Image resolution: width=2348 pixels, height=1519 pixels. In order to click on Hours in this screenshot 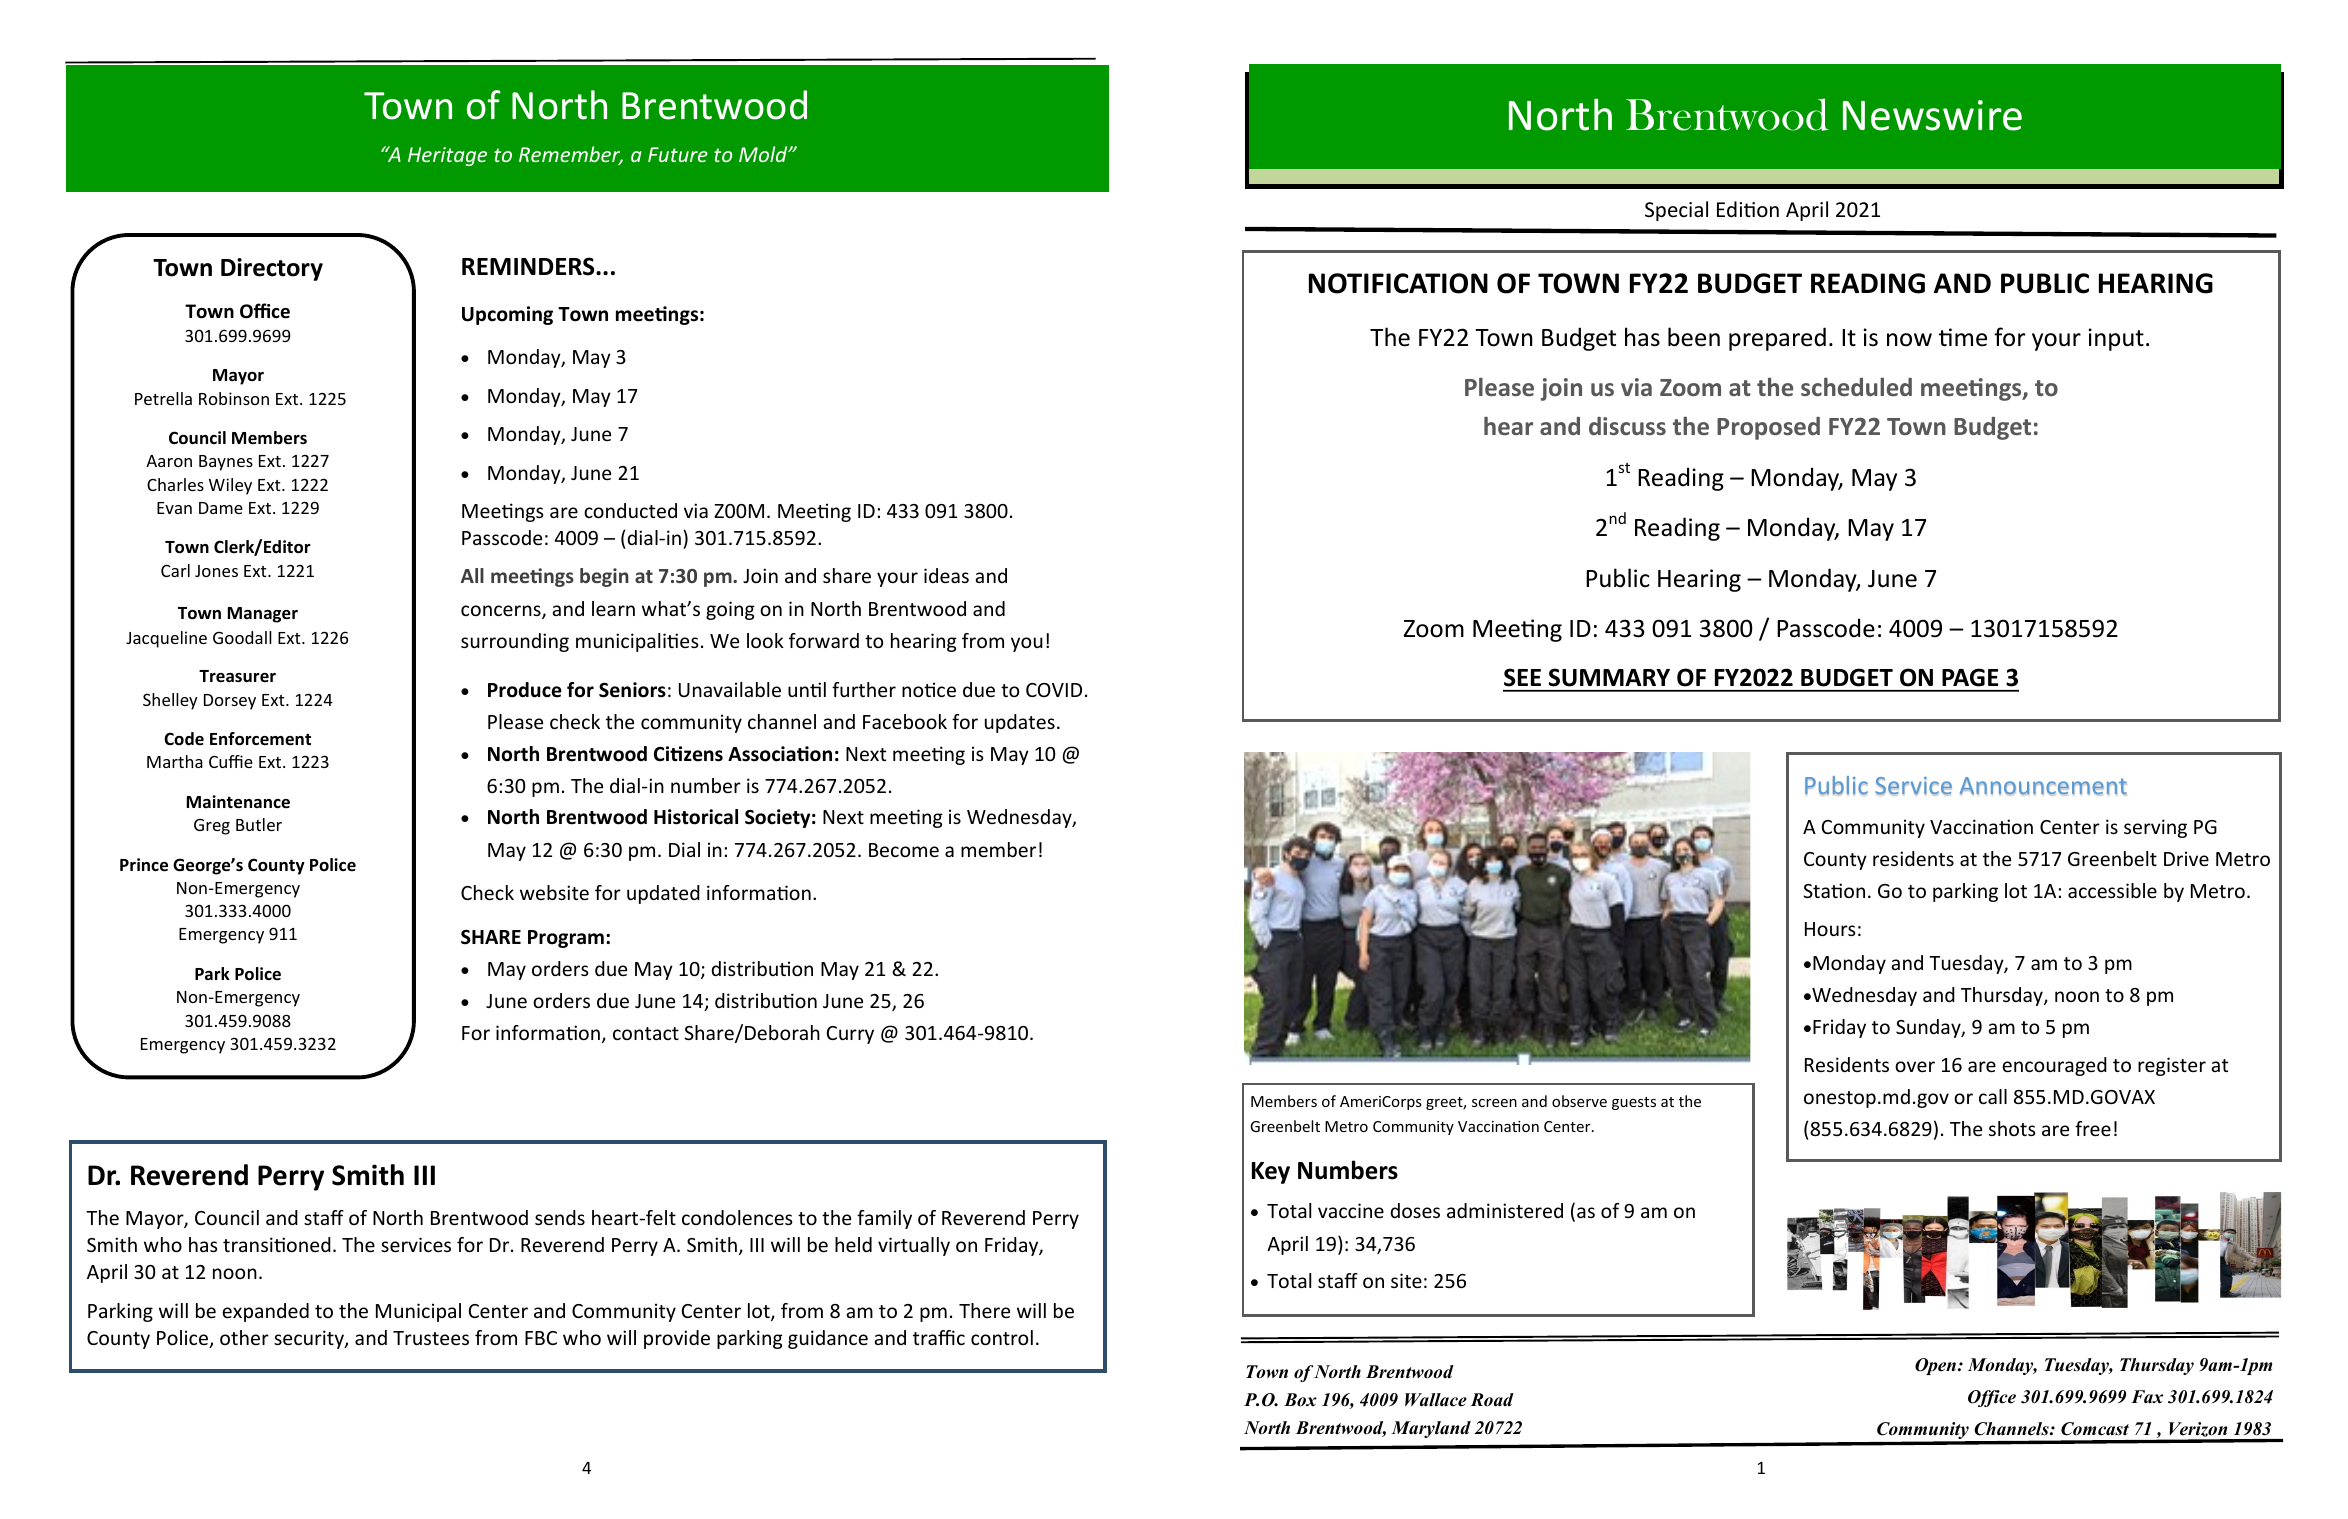, I will do `click(1830, 929)`.
